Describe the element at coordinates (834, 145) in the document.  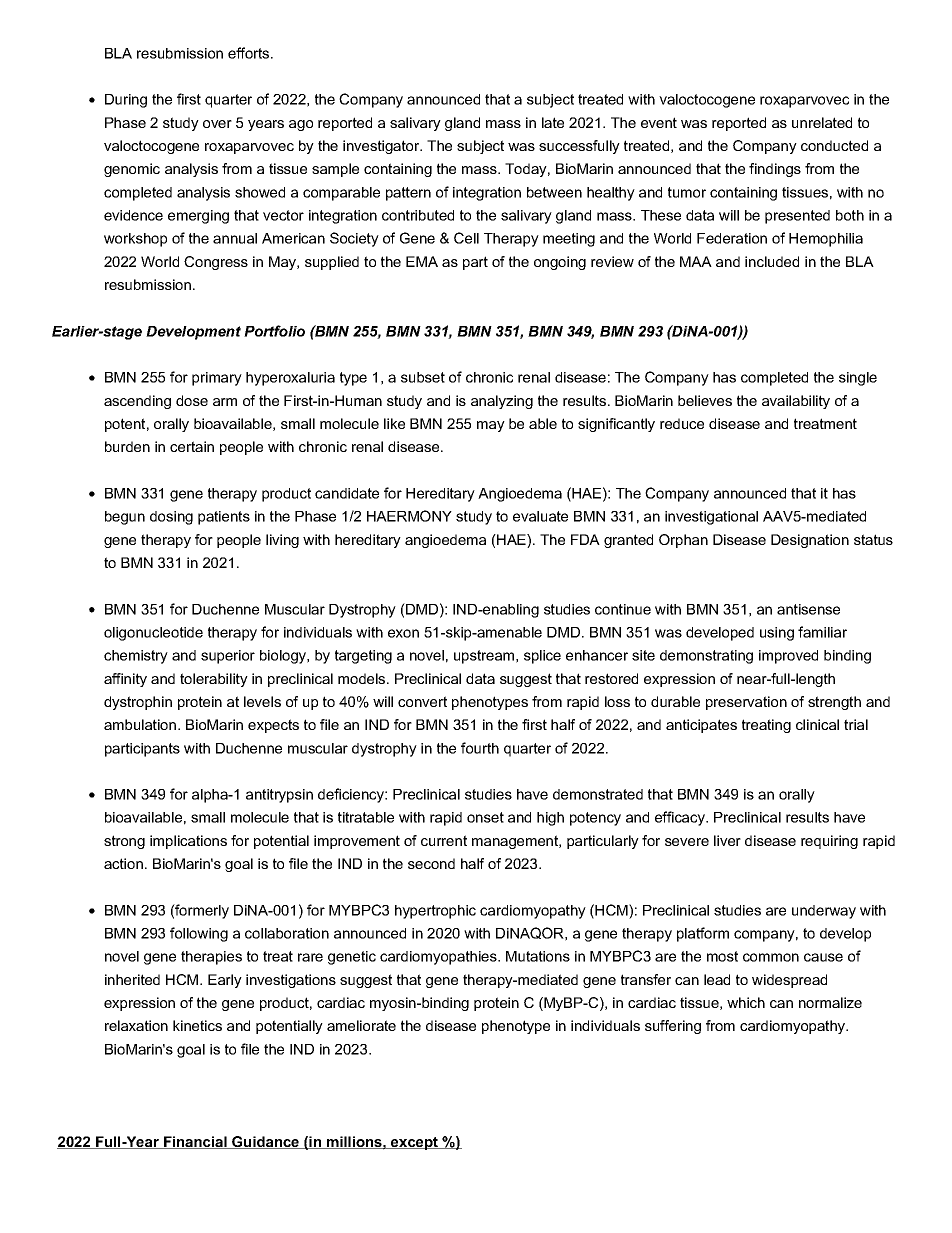
I see `conducted` at that location.
